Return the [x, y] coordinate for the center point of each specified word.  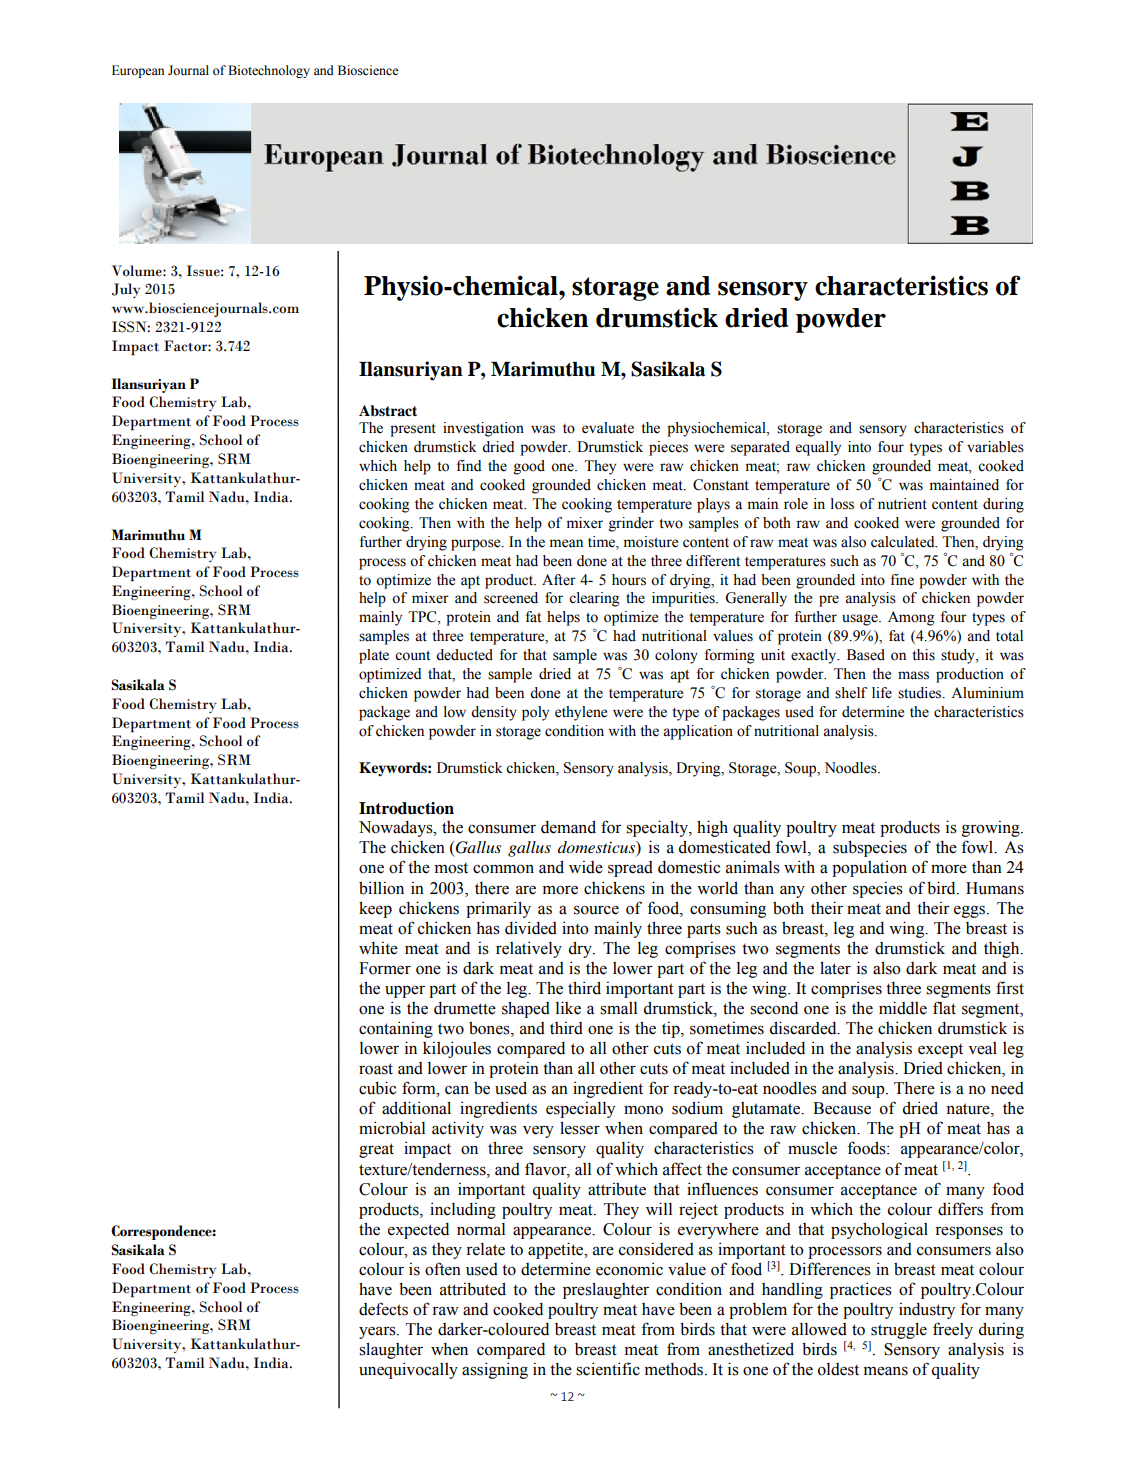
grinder [631, 524]
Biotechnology [269, 71]
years [378, 1332]
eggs [971, 911]
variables [995, 447]
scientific [608, 1369]
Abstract [388, 410]
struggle [899, 1330]
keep [375, 909]
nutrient [902, 504]
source [596, 910]
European [138, 71]
